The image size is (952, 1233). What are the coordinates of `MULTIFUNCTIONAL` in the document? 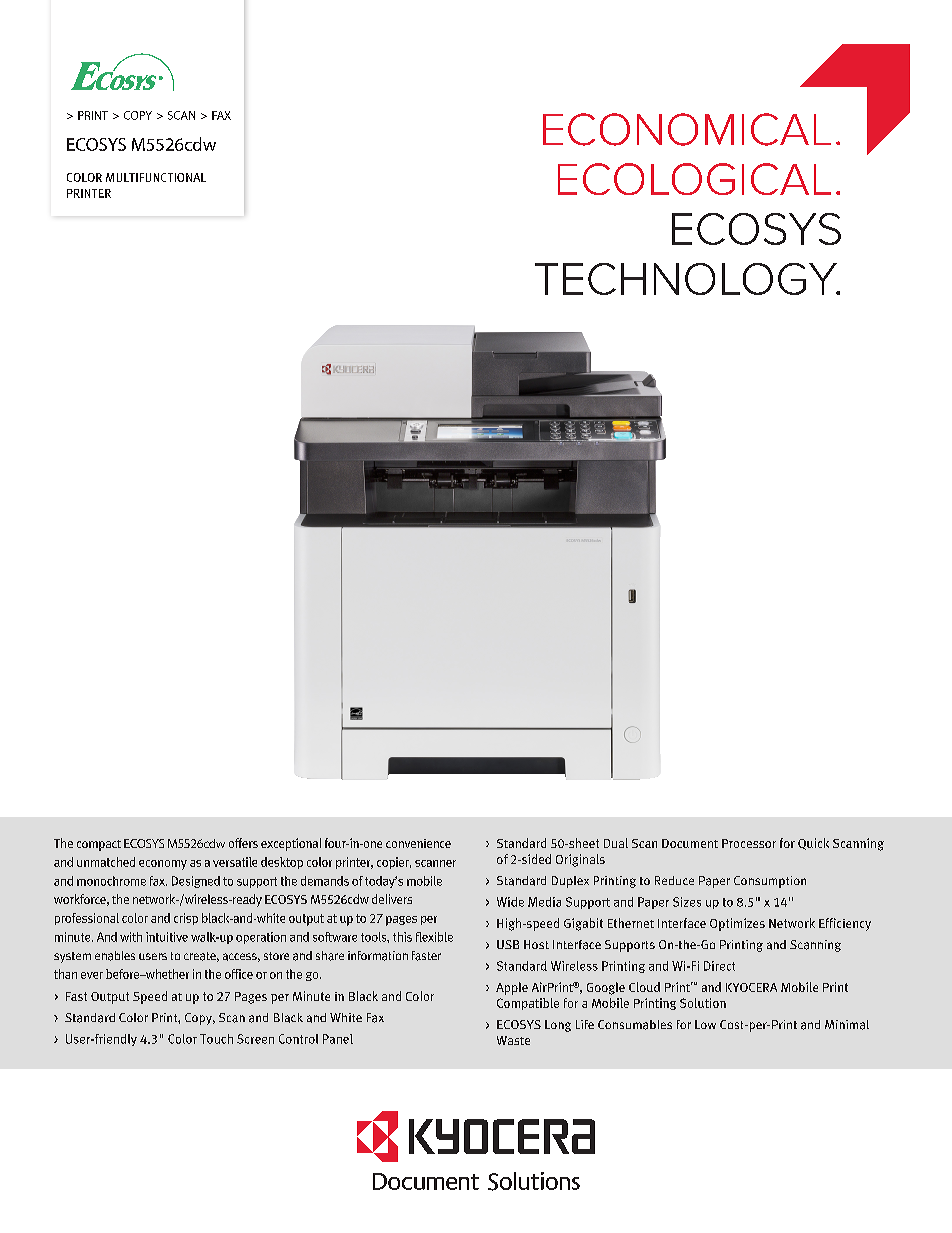 It's located at (156, 177).
